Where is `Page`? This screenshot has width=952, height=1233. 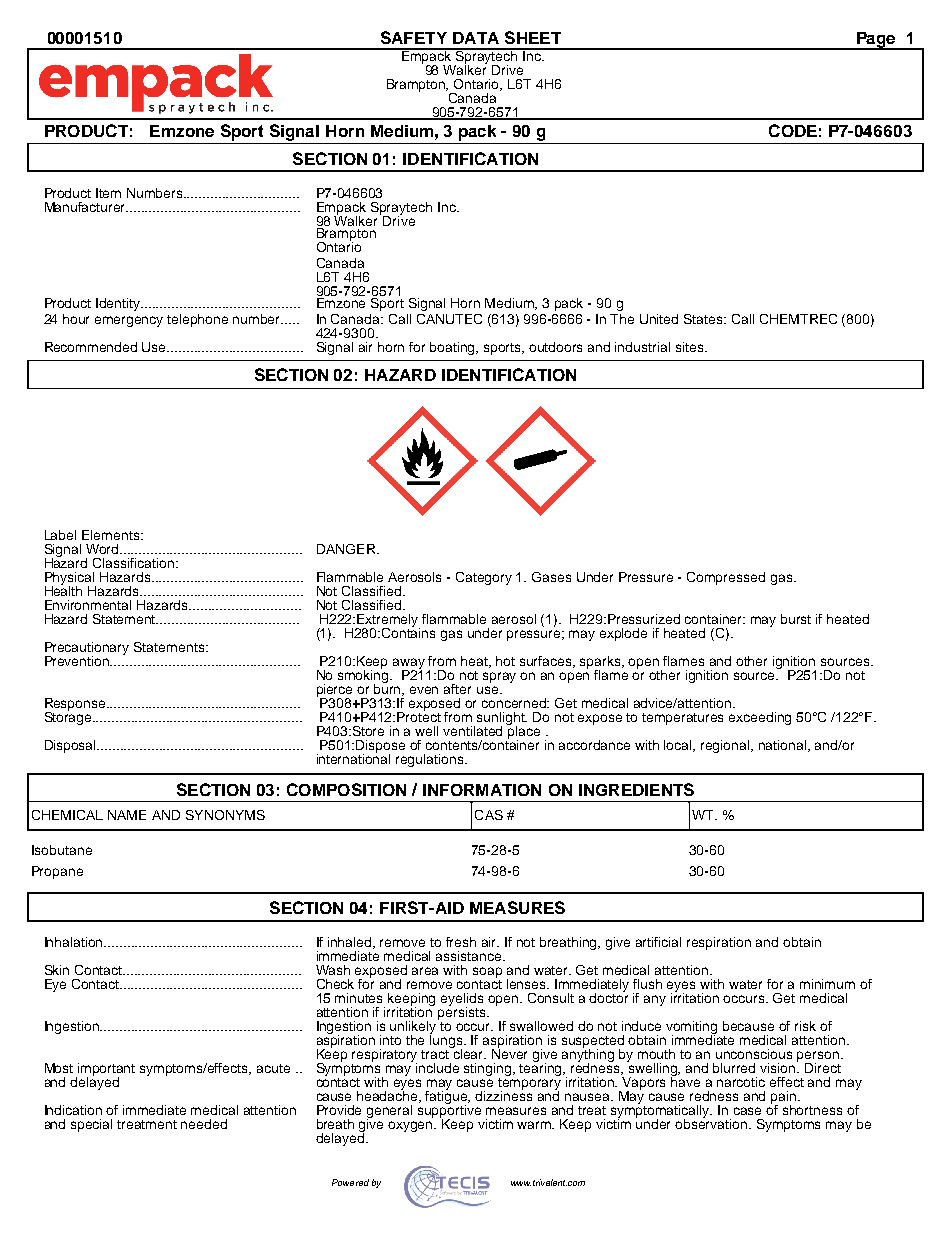
Page is located at coordinates (876, 41).
